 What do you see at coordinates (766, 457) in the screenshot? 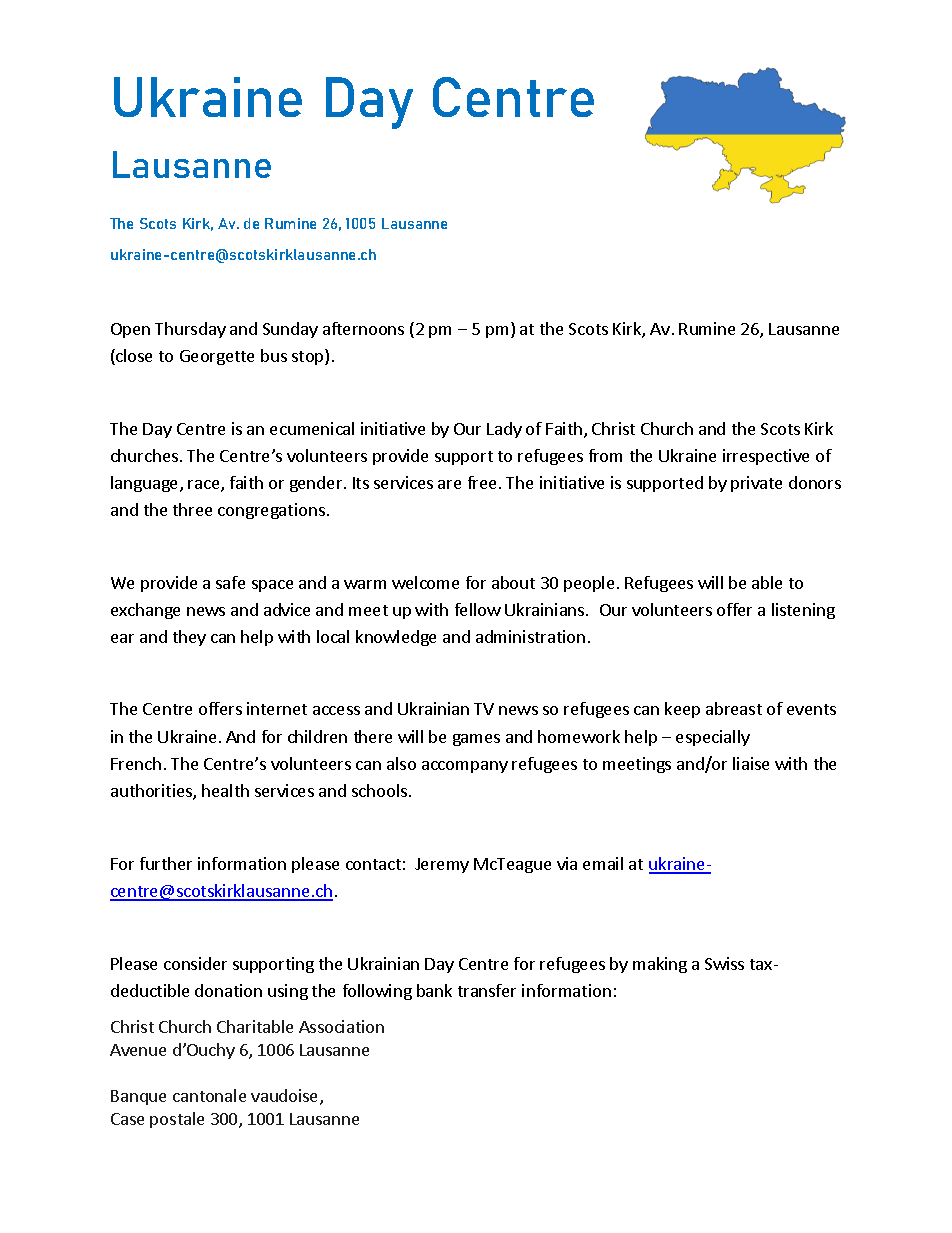
I see `irrespective` at bounding box center [766, 457].
